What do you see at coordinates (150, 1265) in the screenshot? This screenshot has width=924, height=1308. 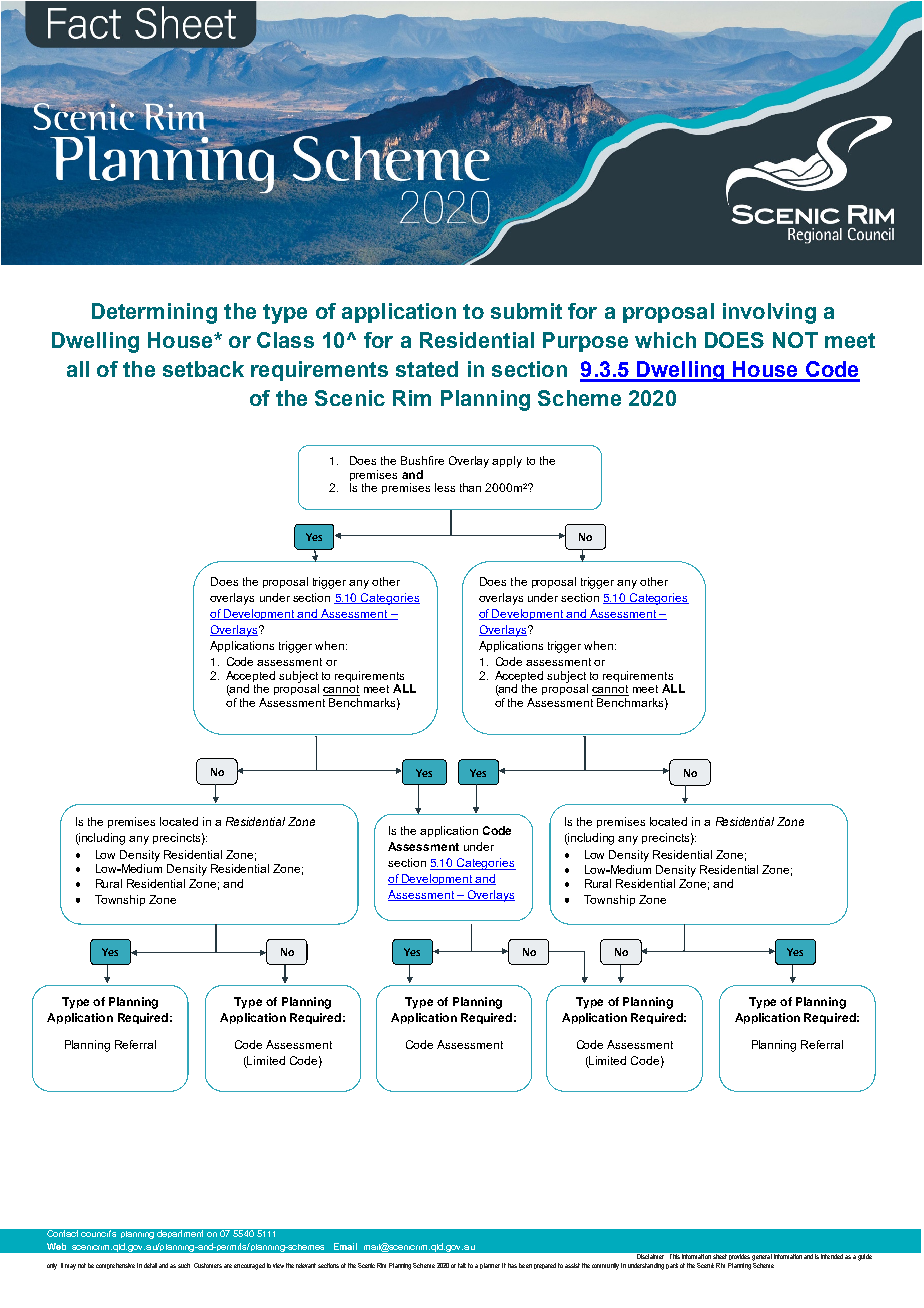 I see `detail` at bounding box center [150, 1265].
